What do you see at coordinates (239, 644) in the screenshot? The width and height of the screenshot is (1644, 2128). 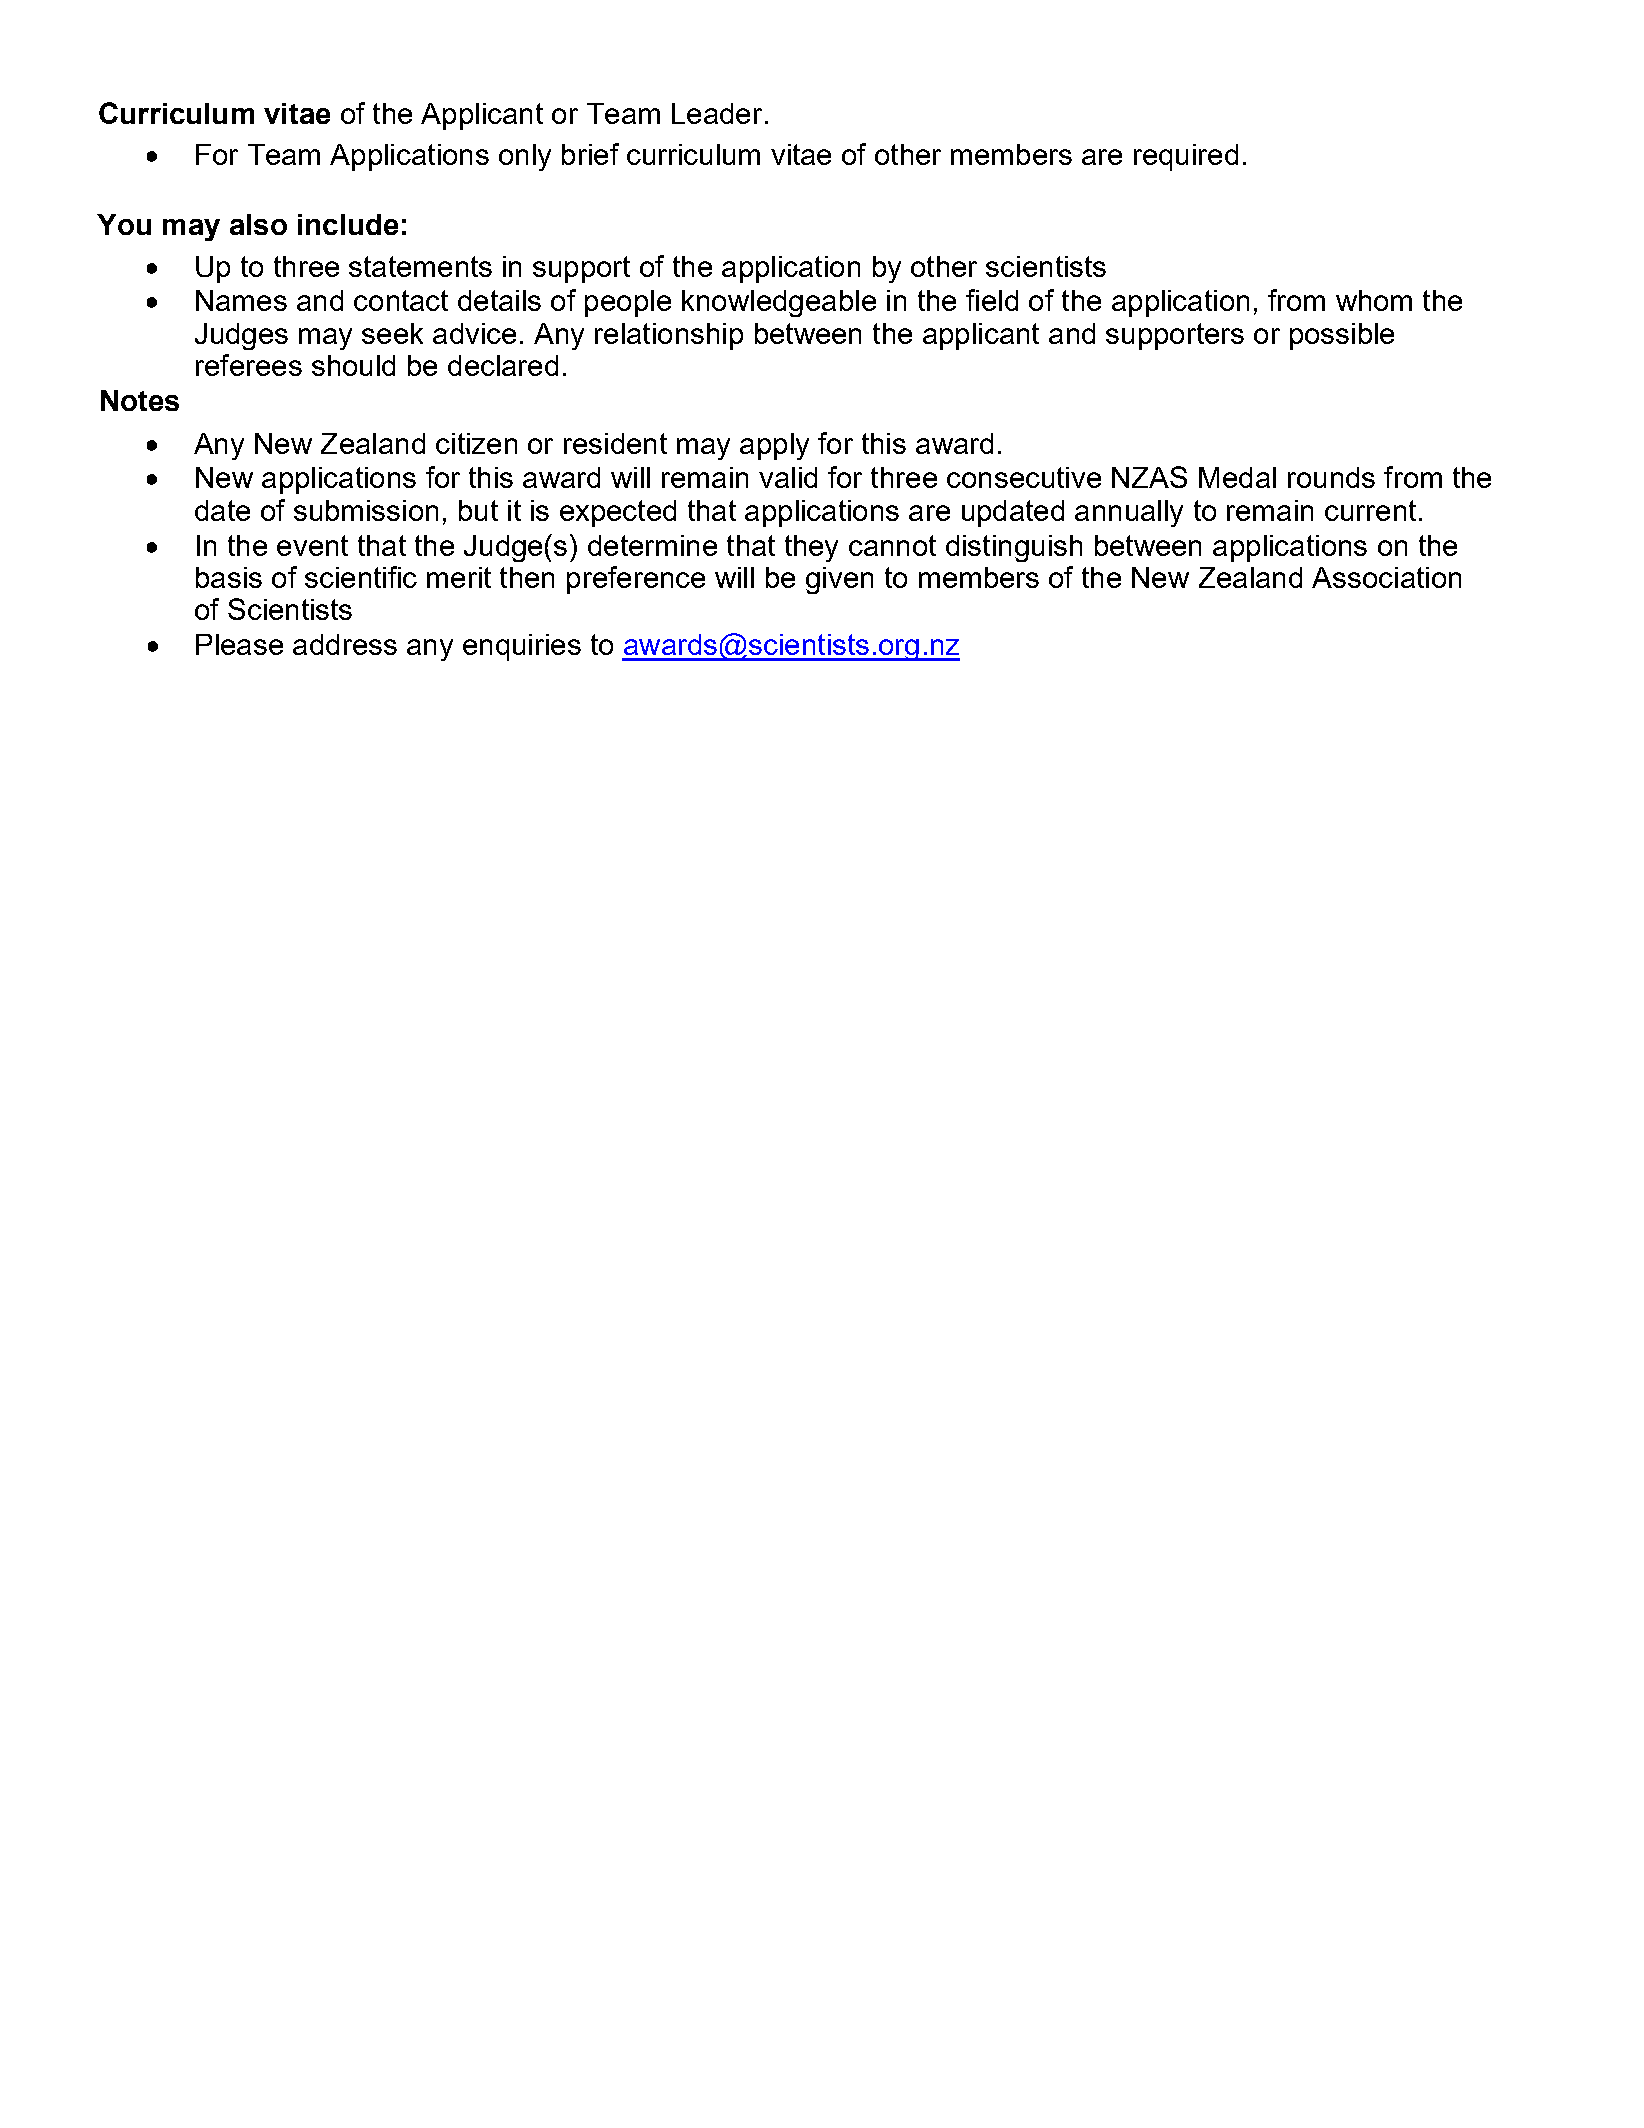 I see `Please` at bounding box center [239, 644].
